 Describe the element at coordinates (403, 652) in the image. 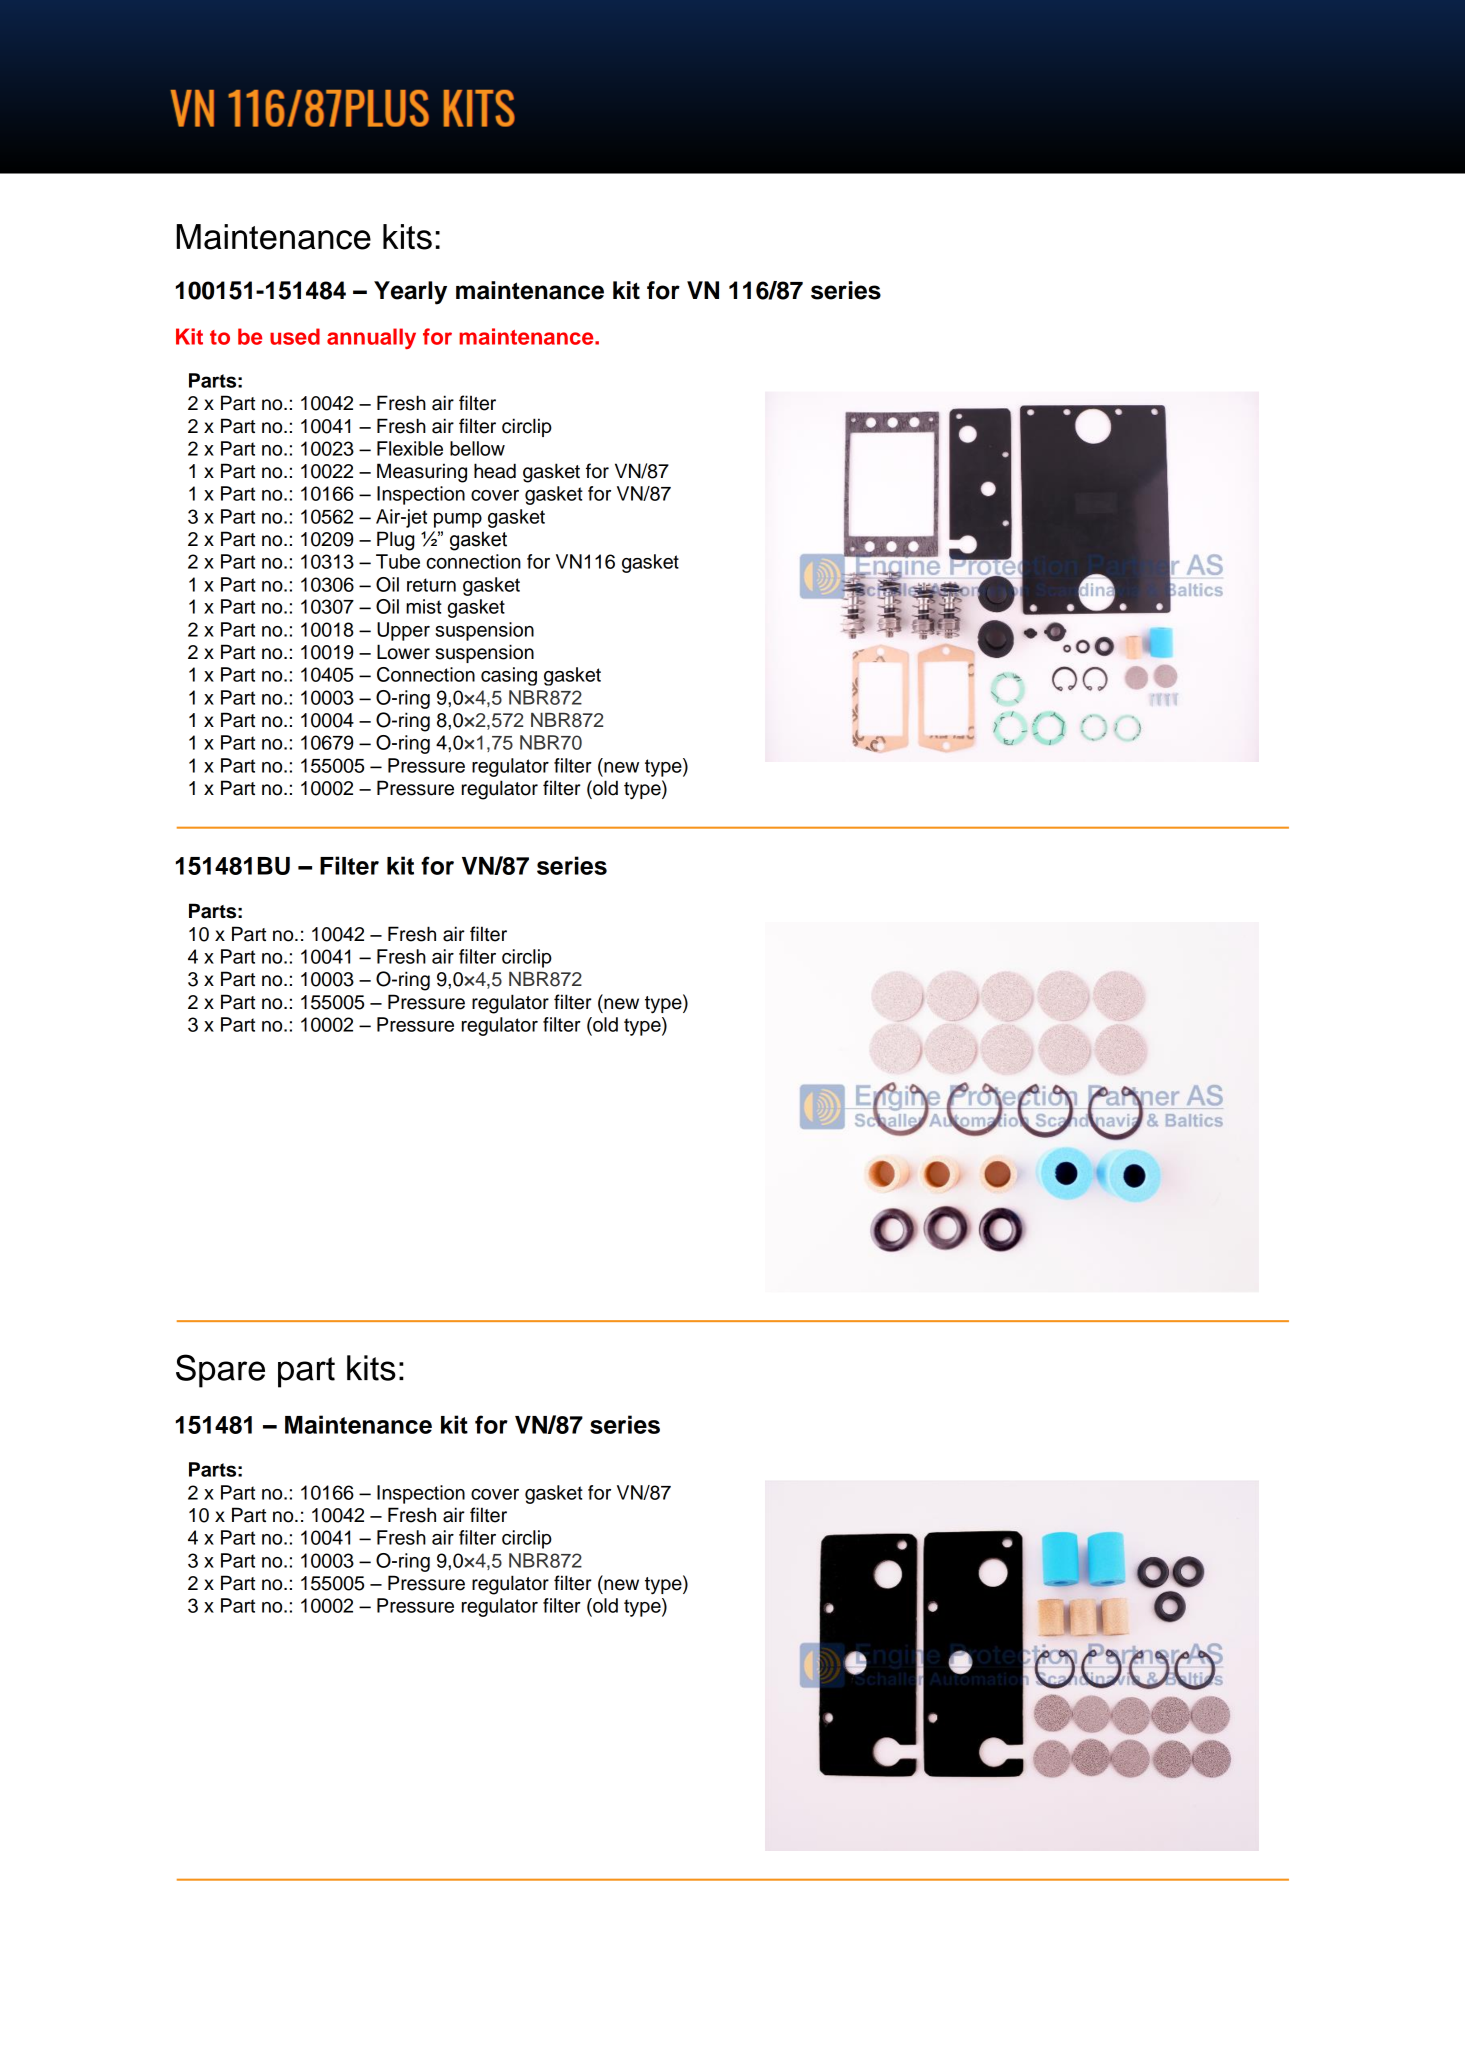

I see `Lower` at that location.
